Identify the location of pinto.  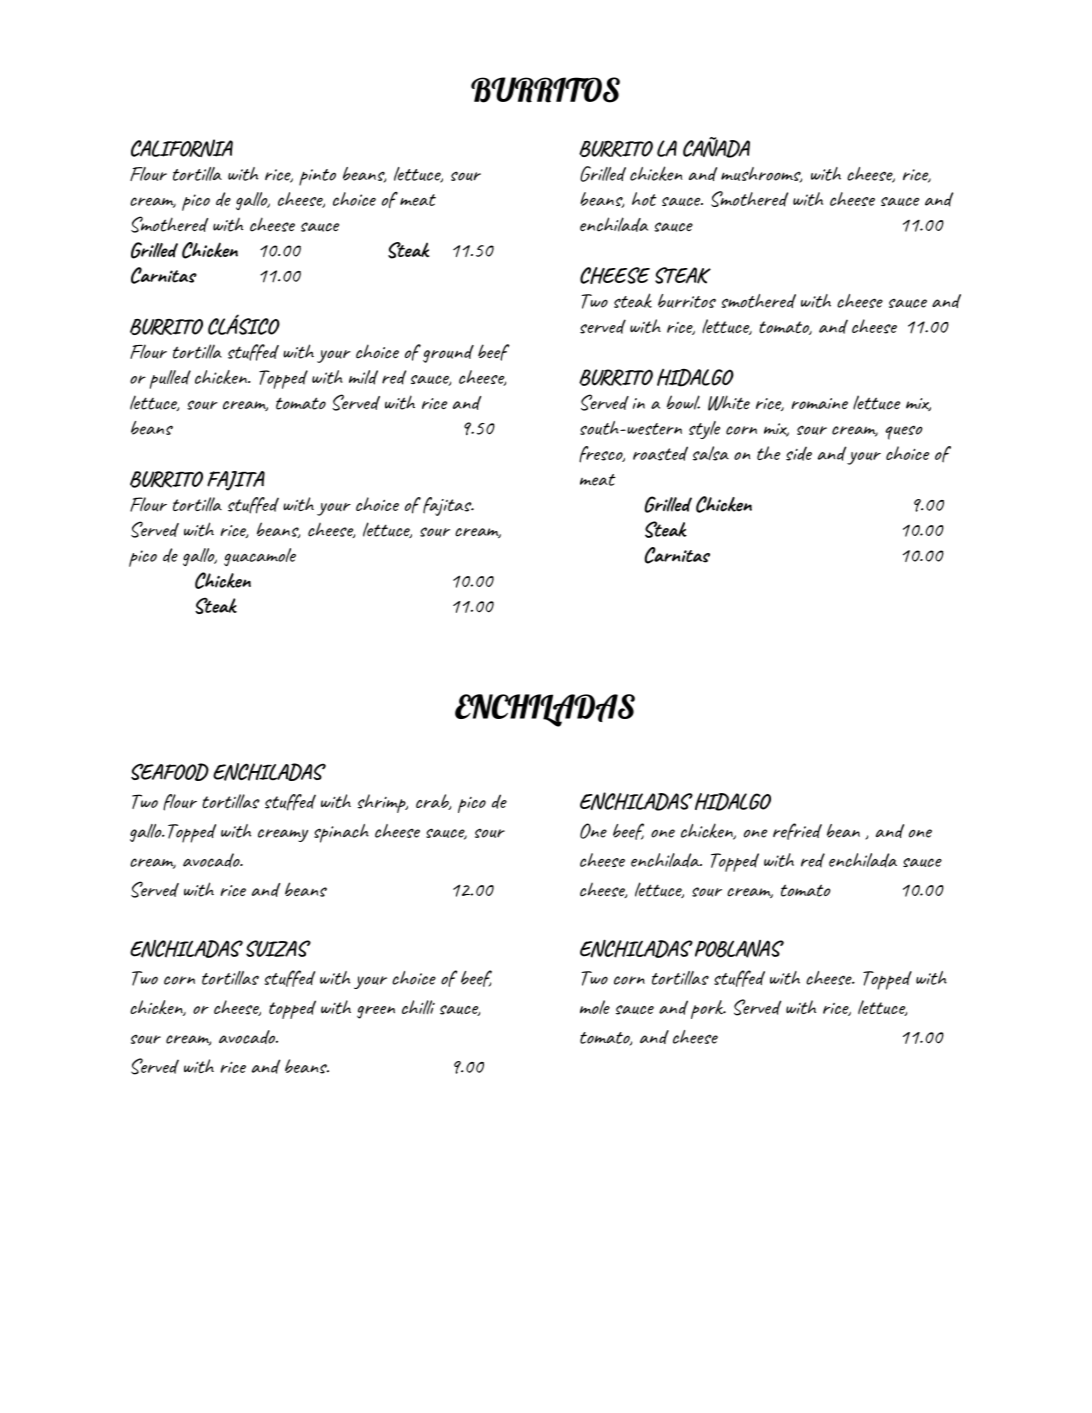
(317, 177).
